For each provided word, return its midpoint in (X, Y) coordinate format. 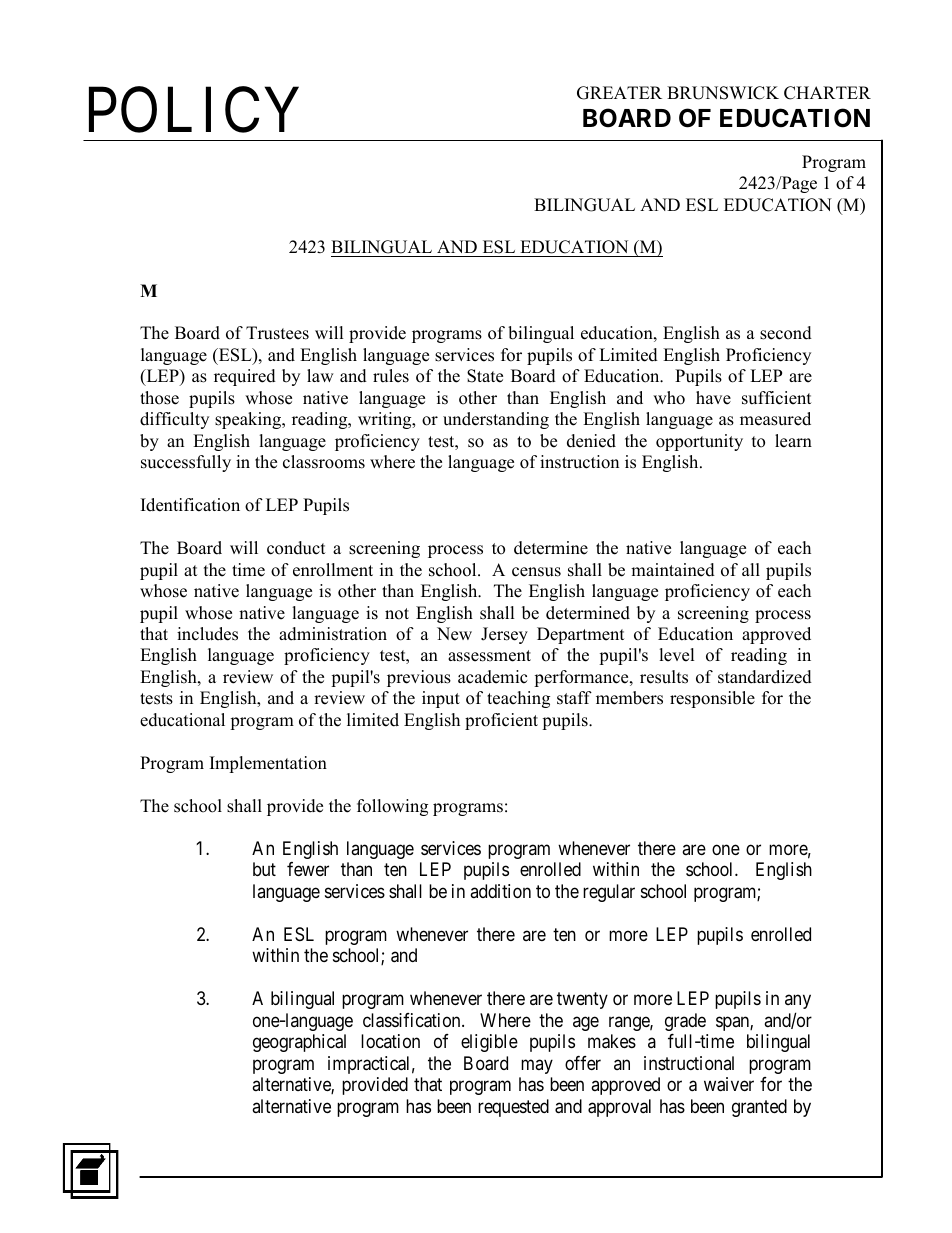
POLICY (193, 110)
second (786, 333)
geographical (299, 1043)
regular (609, 893)
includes (207, 634)
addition (500, 891)
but (264, 869)
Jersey (504, 635)
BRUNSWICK (723, 93)
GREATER (619, 93)
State (485, 376)
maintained (673, 570)
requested (513, 1108)
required (245, 377)
